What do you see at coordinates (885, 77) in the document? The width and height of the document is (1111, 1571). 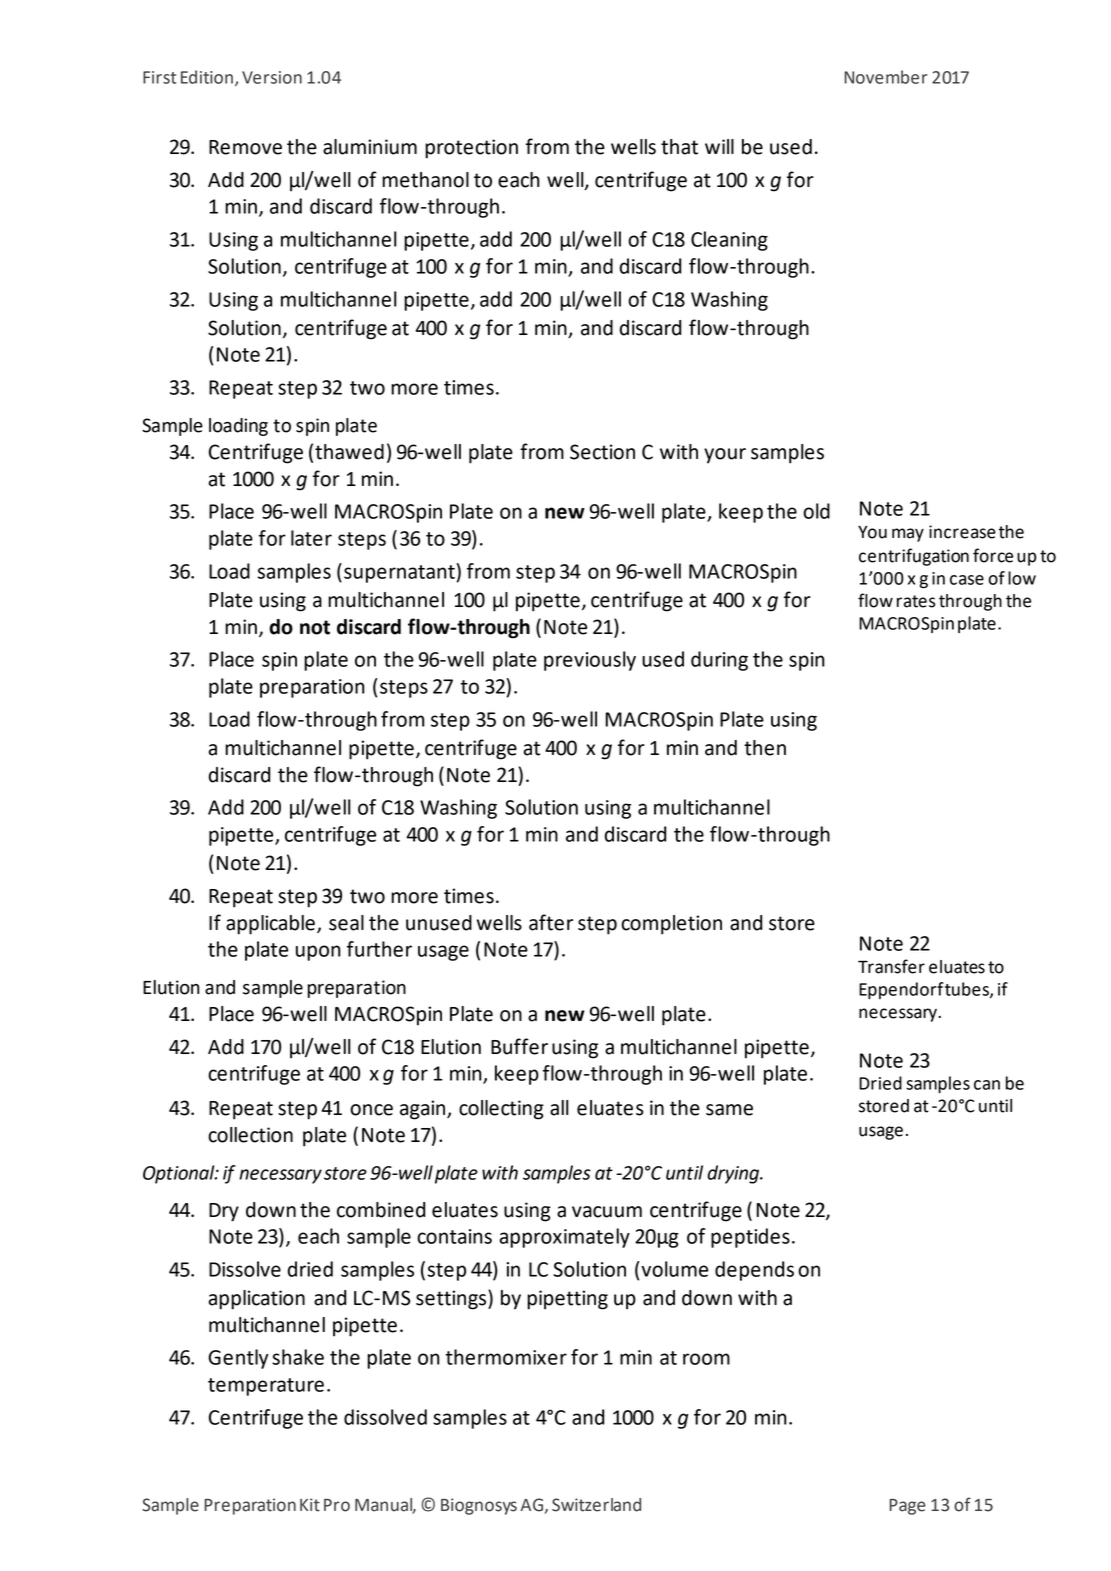 I see `November` at bounding box center [885, 77].
